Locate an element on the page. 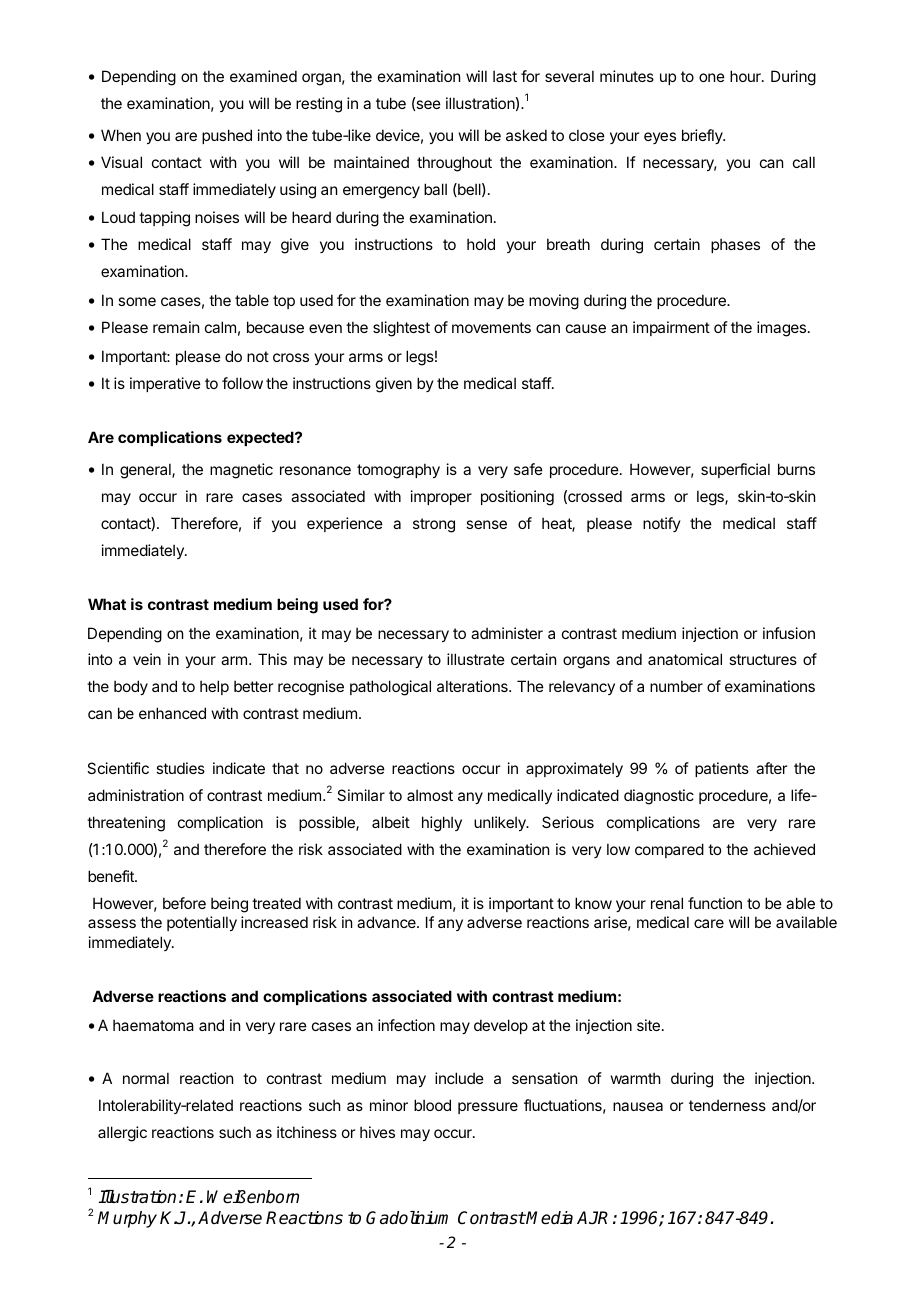 The image size is (924, 1308). briefly is located at coordinates (703, 136).
